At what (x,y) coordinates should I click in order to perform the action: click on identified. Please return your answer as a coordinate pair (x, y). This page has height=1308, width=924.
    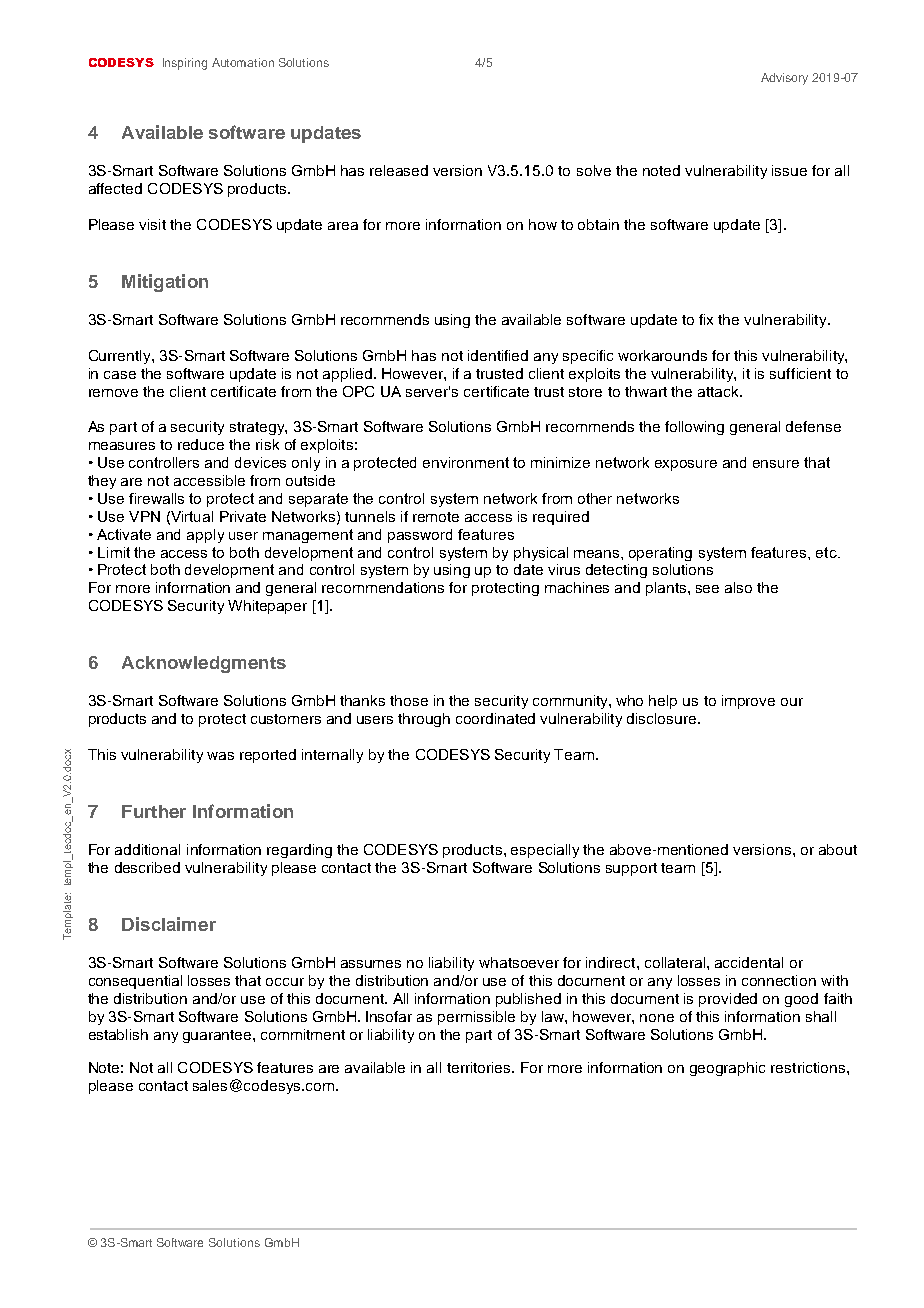
    Looking at the image, I should click on (498, 355).
